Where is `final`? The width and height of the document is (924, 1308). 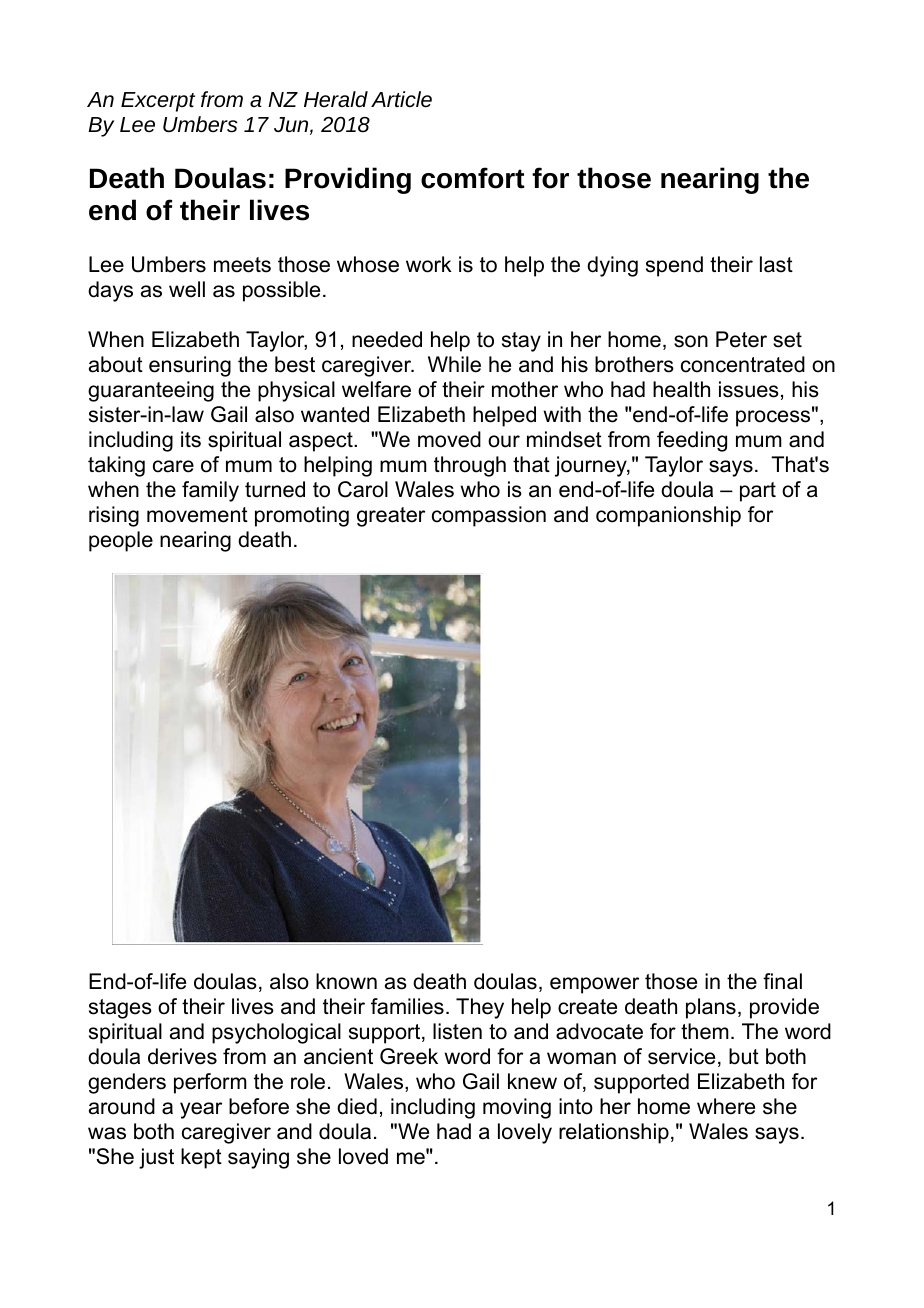 final is located at coordinates (782, 981).
